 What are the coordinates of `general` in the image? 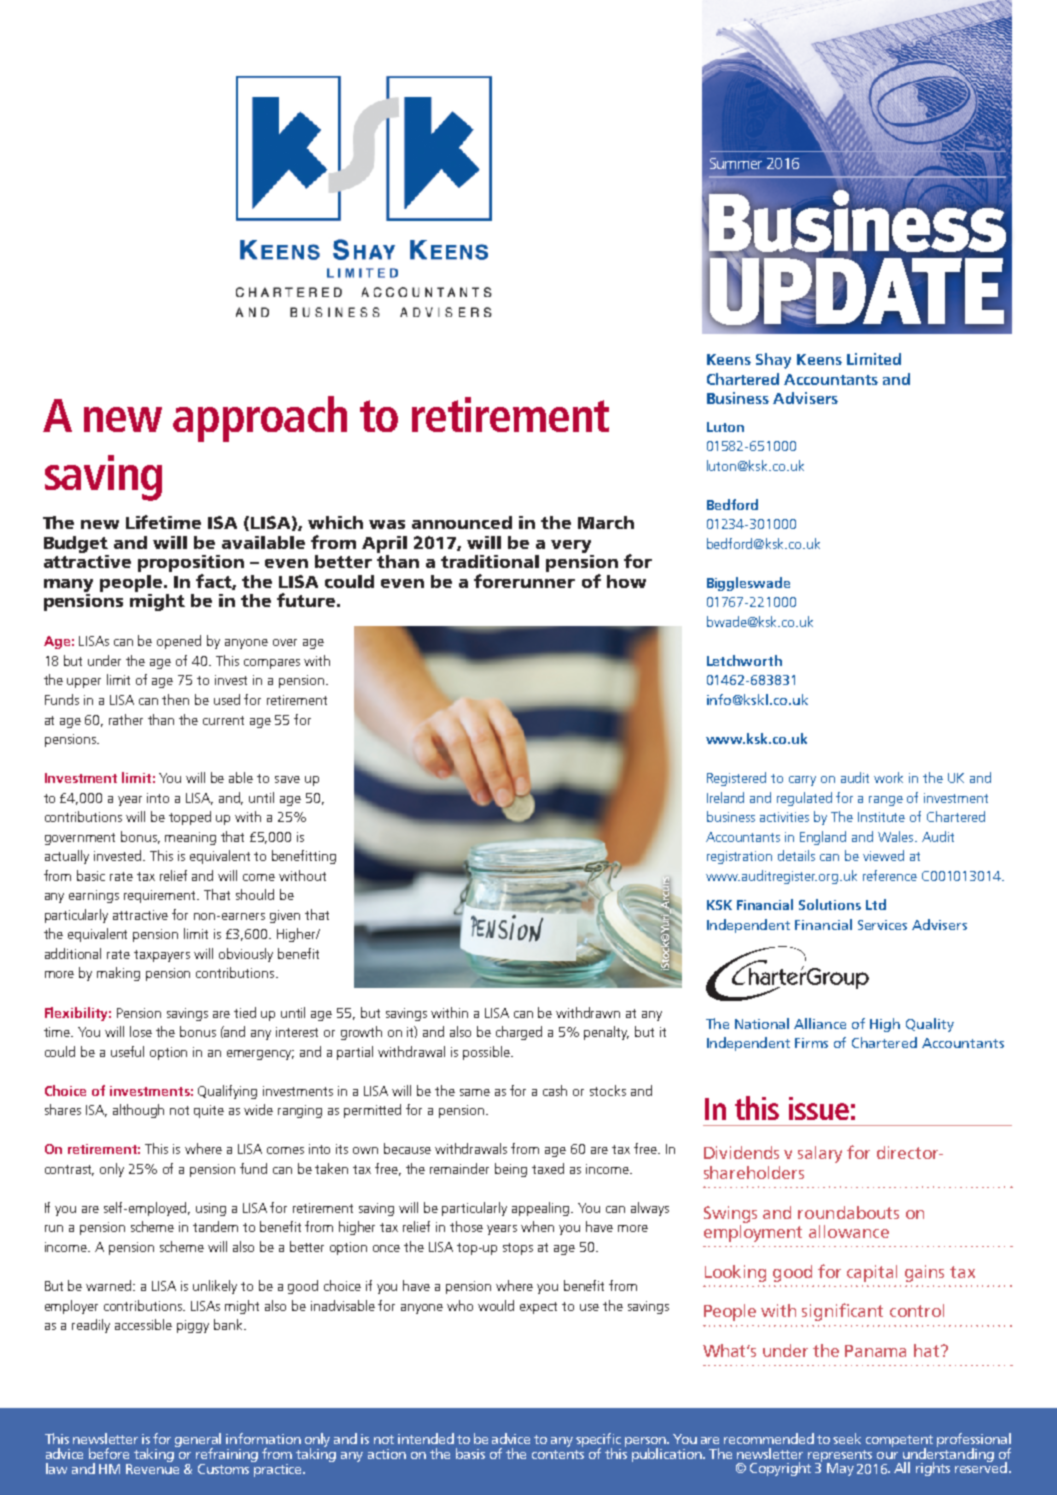 It's located at (198, 1441).
